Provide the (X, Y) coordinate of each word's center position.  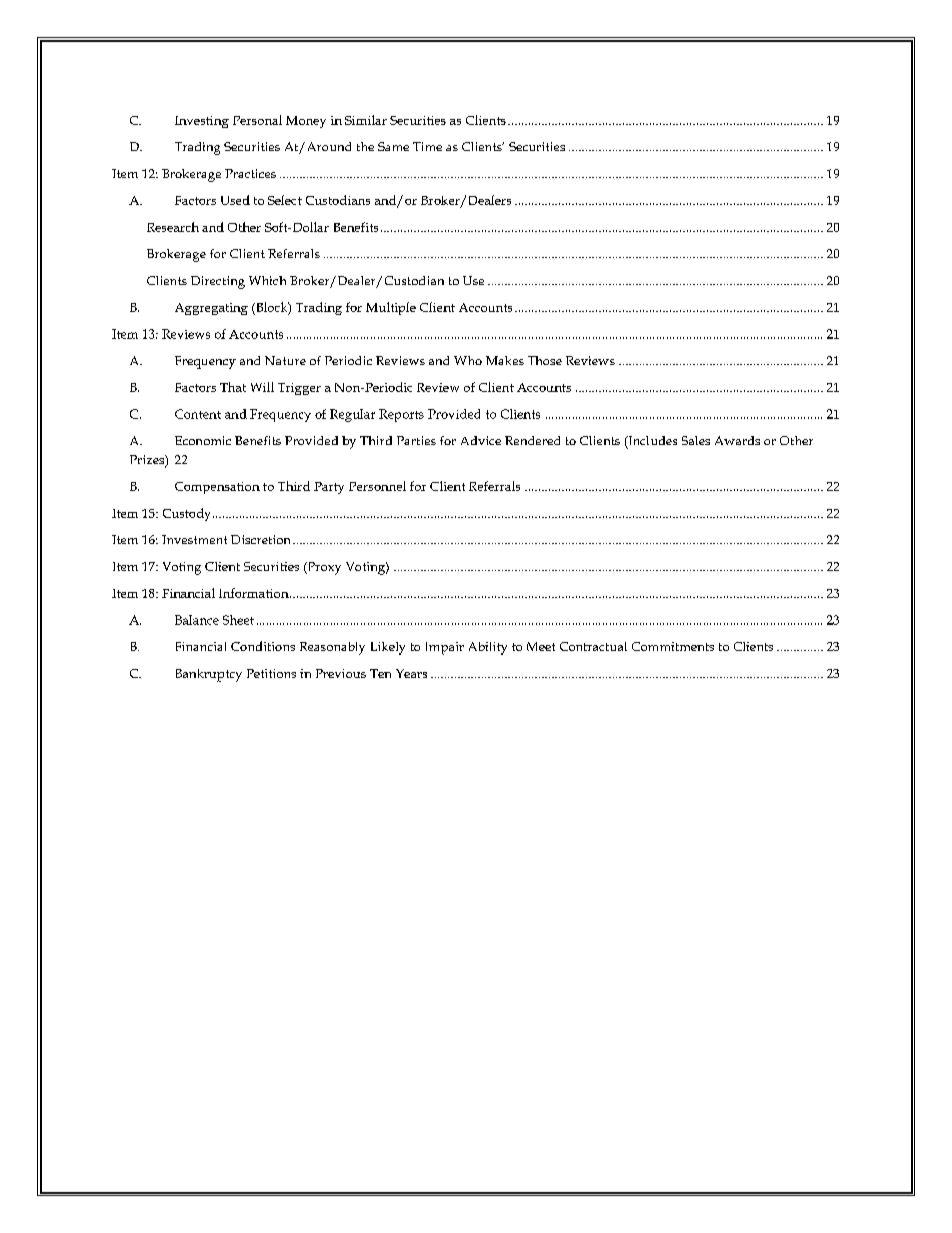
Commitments (673, 646)
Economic (203, 440)
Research (173, 227)
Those (545, 360)
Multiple (391, 308)
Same (393, 146)
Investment (194, 539)
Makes (505, 360)
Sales (696, 440)
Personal (257, 120)
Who (468, 360)
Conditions (263, 646)
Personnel (377, 486)
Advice (481, 440)
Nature (285, 360)
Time (427, 146)
